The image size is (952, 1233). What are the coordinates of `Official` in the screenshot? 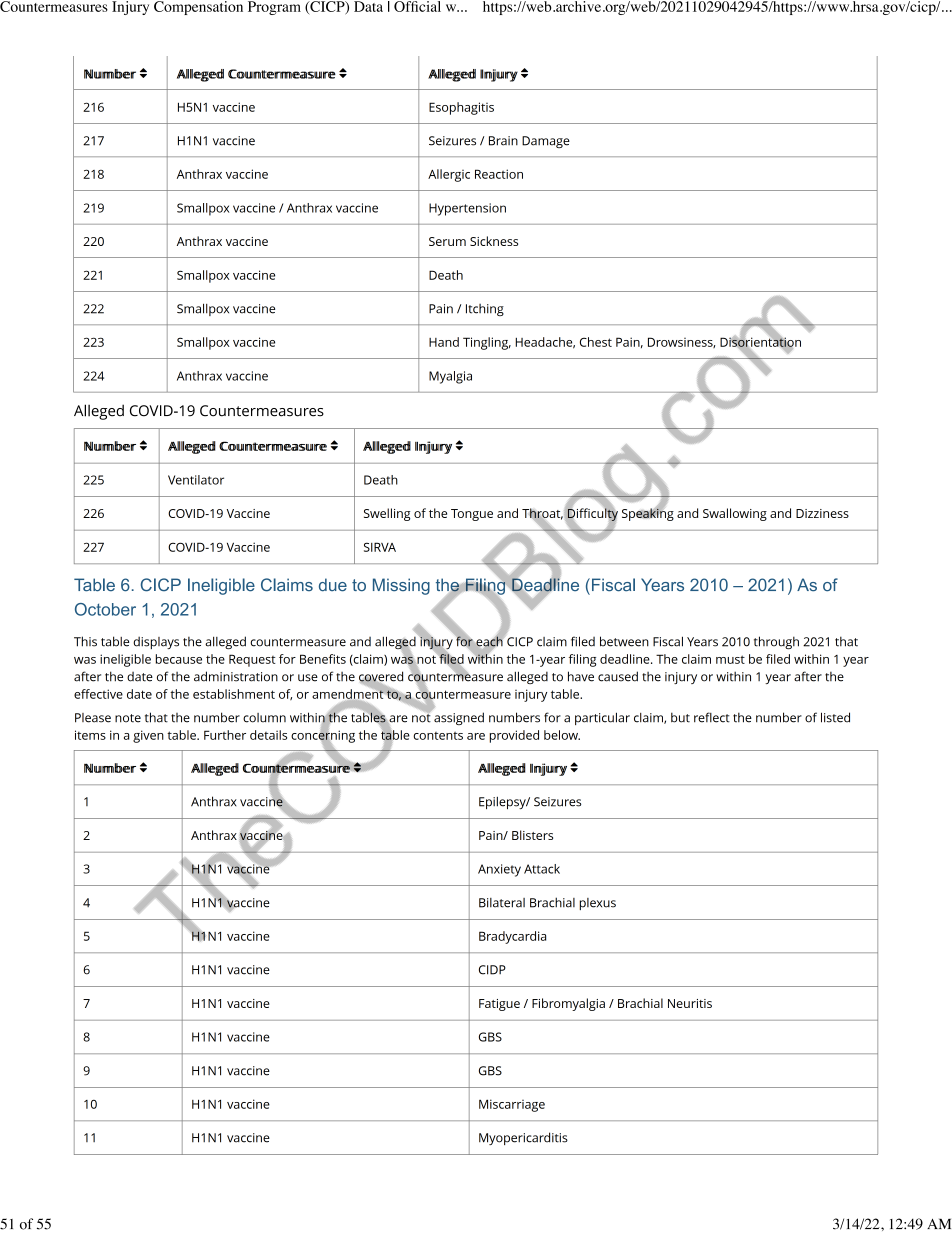 It's located at (417, 6).
